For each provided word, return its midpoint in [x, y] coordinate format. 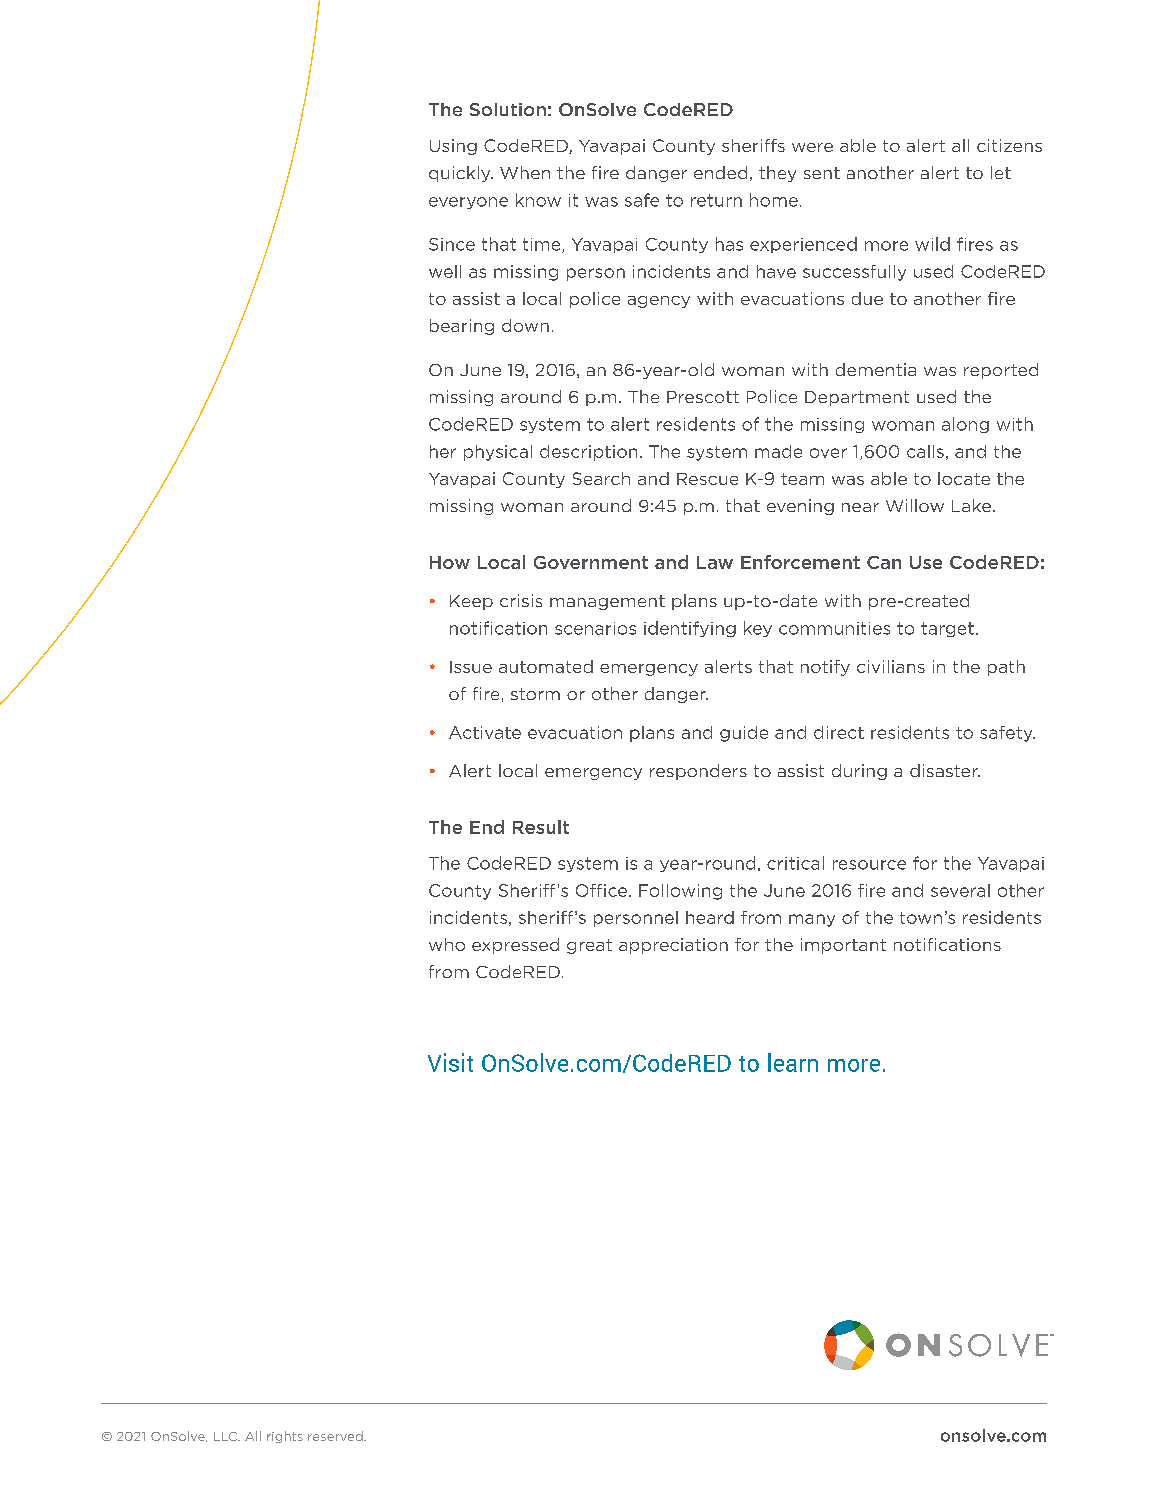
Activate [485, 732]
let [1001, 172]
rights [285, 1437]
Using [453, 147]
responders [698, 772]
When [525, 172]
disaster [945, 770]
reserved [336, 1436]
